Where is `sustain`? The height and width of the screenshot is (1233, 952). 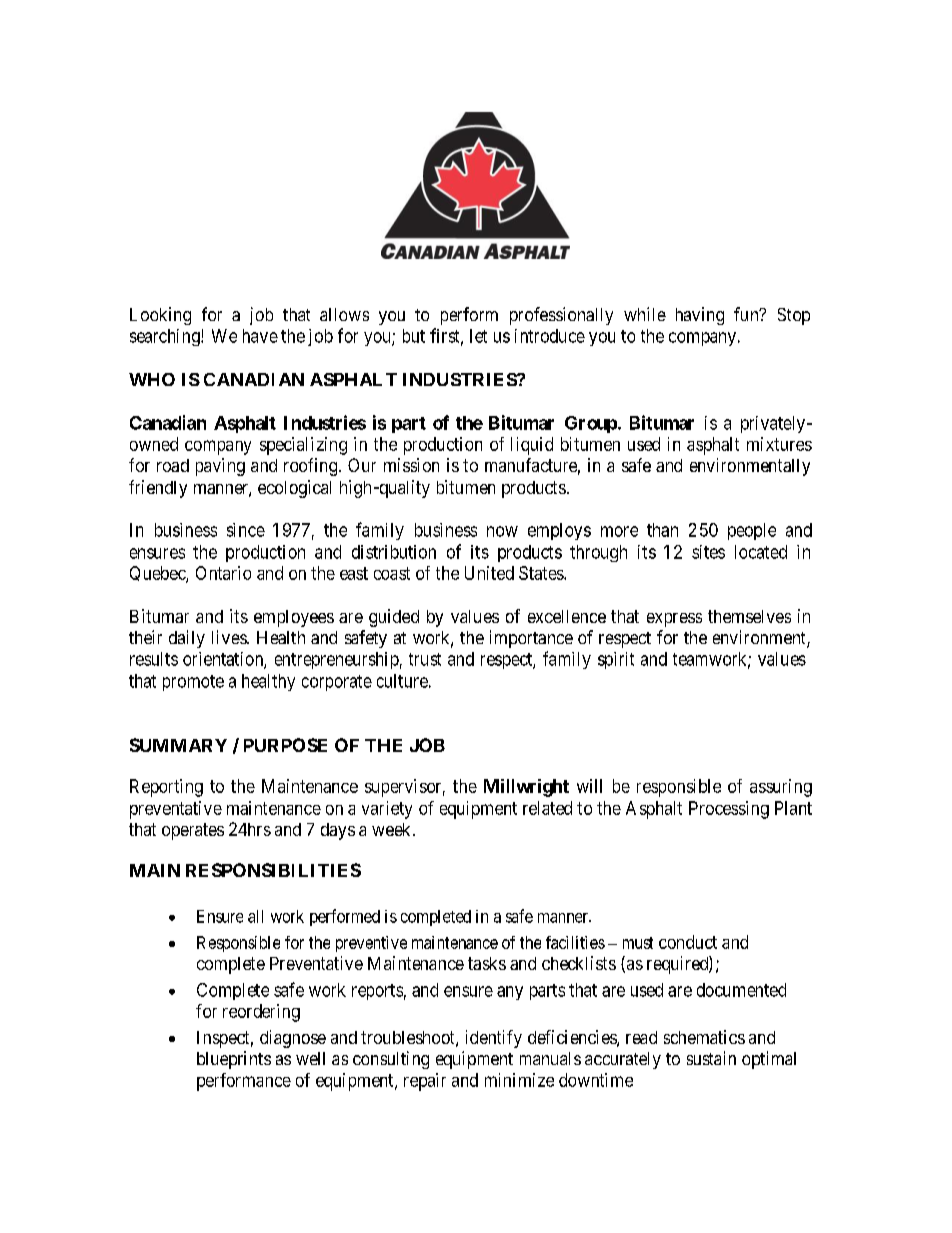
sustain is located at coordinates (711, 1058).
